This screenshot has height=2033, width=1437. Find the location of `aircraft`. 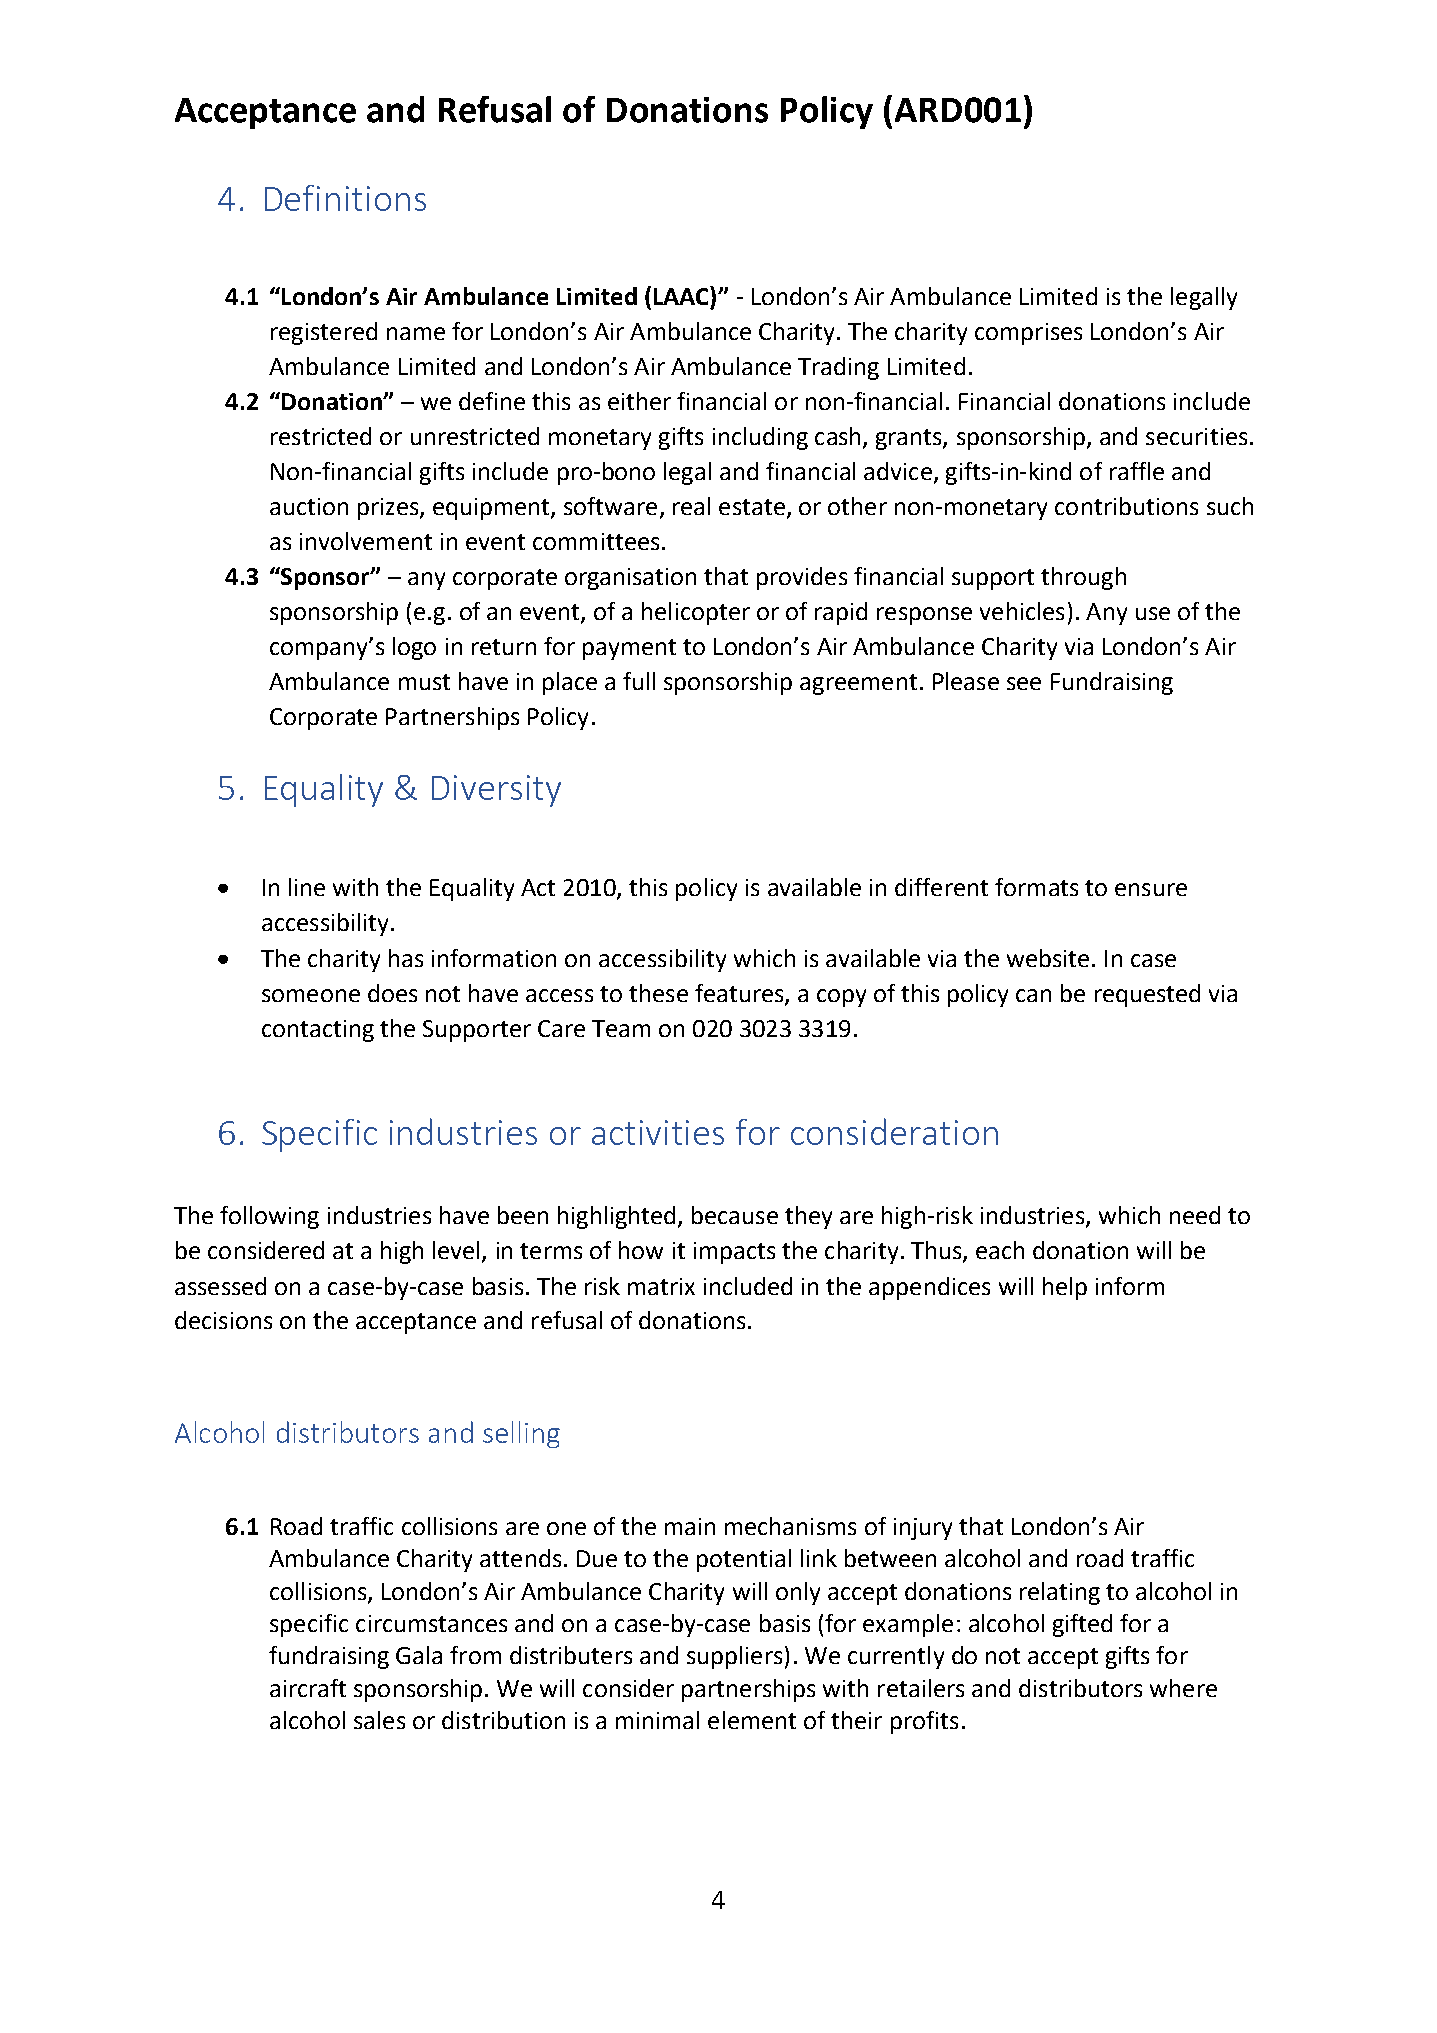

aircraft is located at coordinates (308, 1688).
